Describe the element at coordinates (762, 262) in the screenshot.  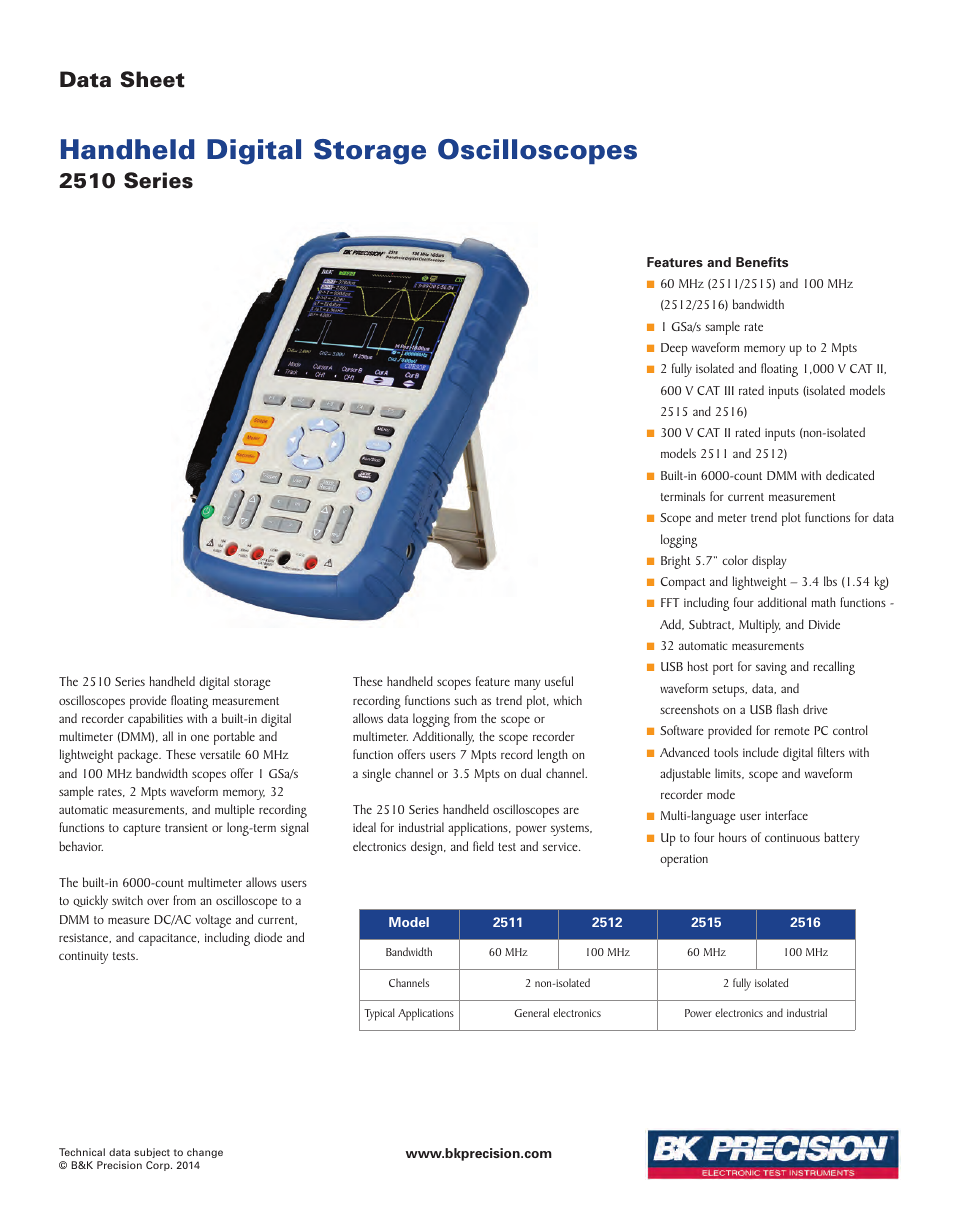
I see `Benefits` at that location.
